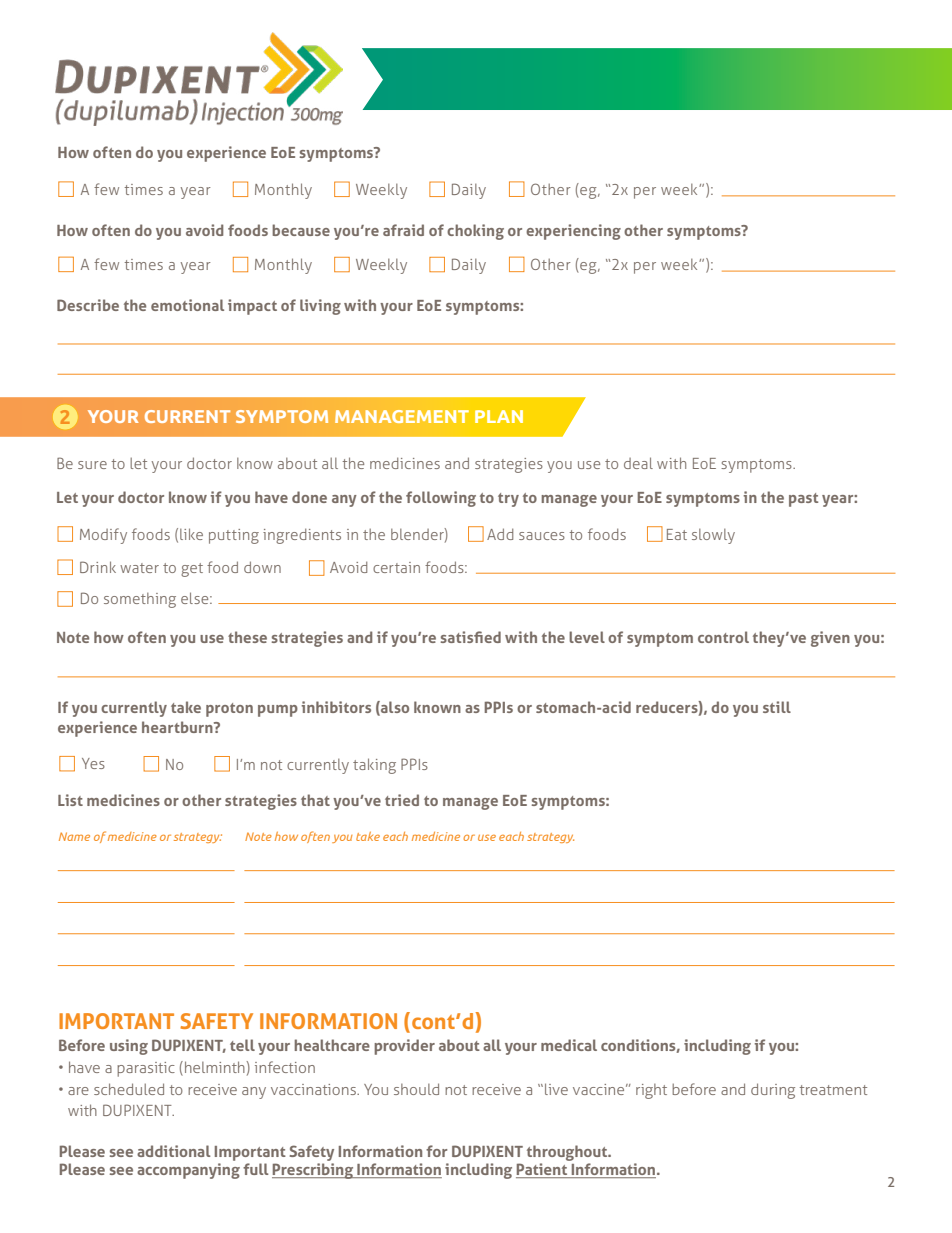 The image size is (952, 1233). Describe the element at coordinates (396, 567) in the image. I see `certain` at that location.
